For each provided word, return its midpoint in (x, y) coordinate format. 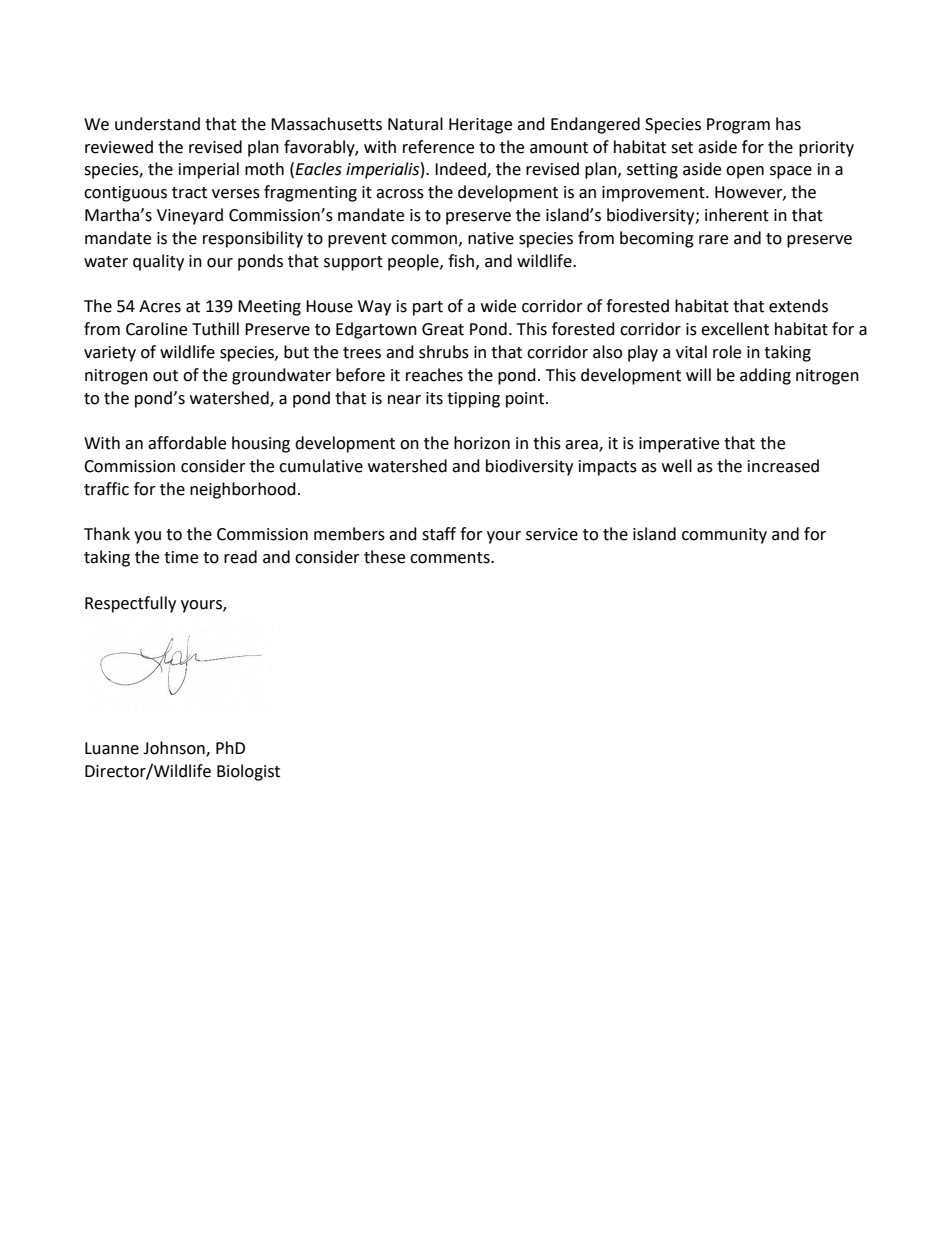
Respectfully (130, 604)
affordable (187, 443)
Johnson (175, 748)
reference (438, 147)
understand (157, 124)
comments (451, 558)
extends (798, 306)
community (724, 536)
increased (783, 466)
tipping (473, 400)
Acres (160, 306)
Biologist (248, 772)
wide (498, 306)
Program (738, 126)
